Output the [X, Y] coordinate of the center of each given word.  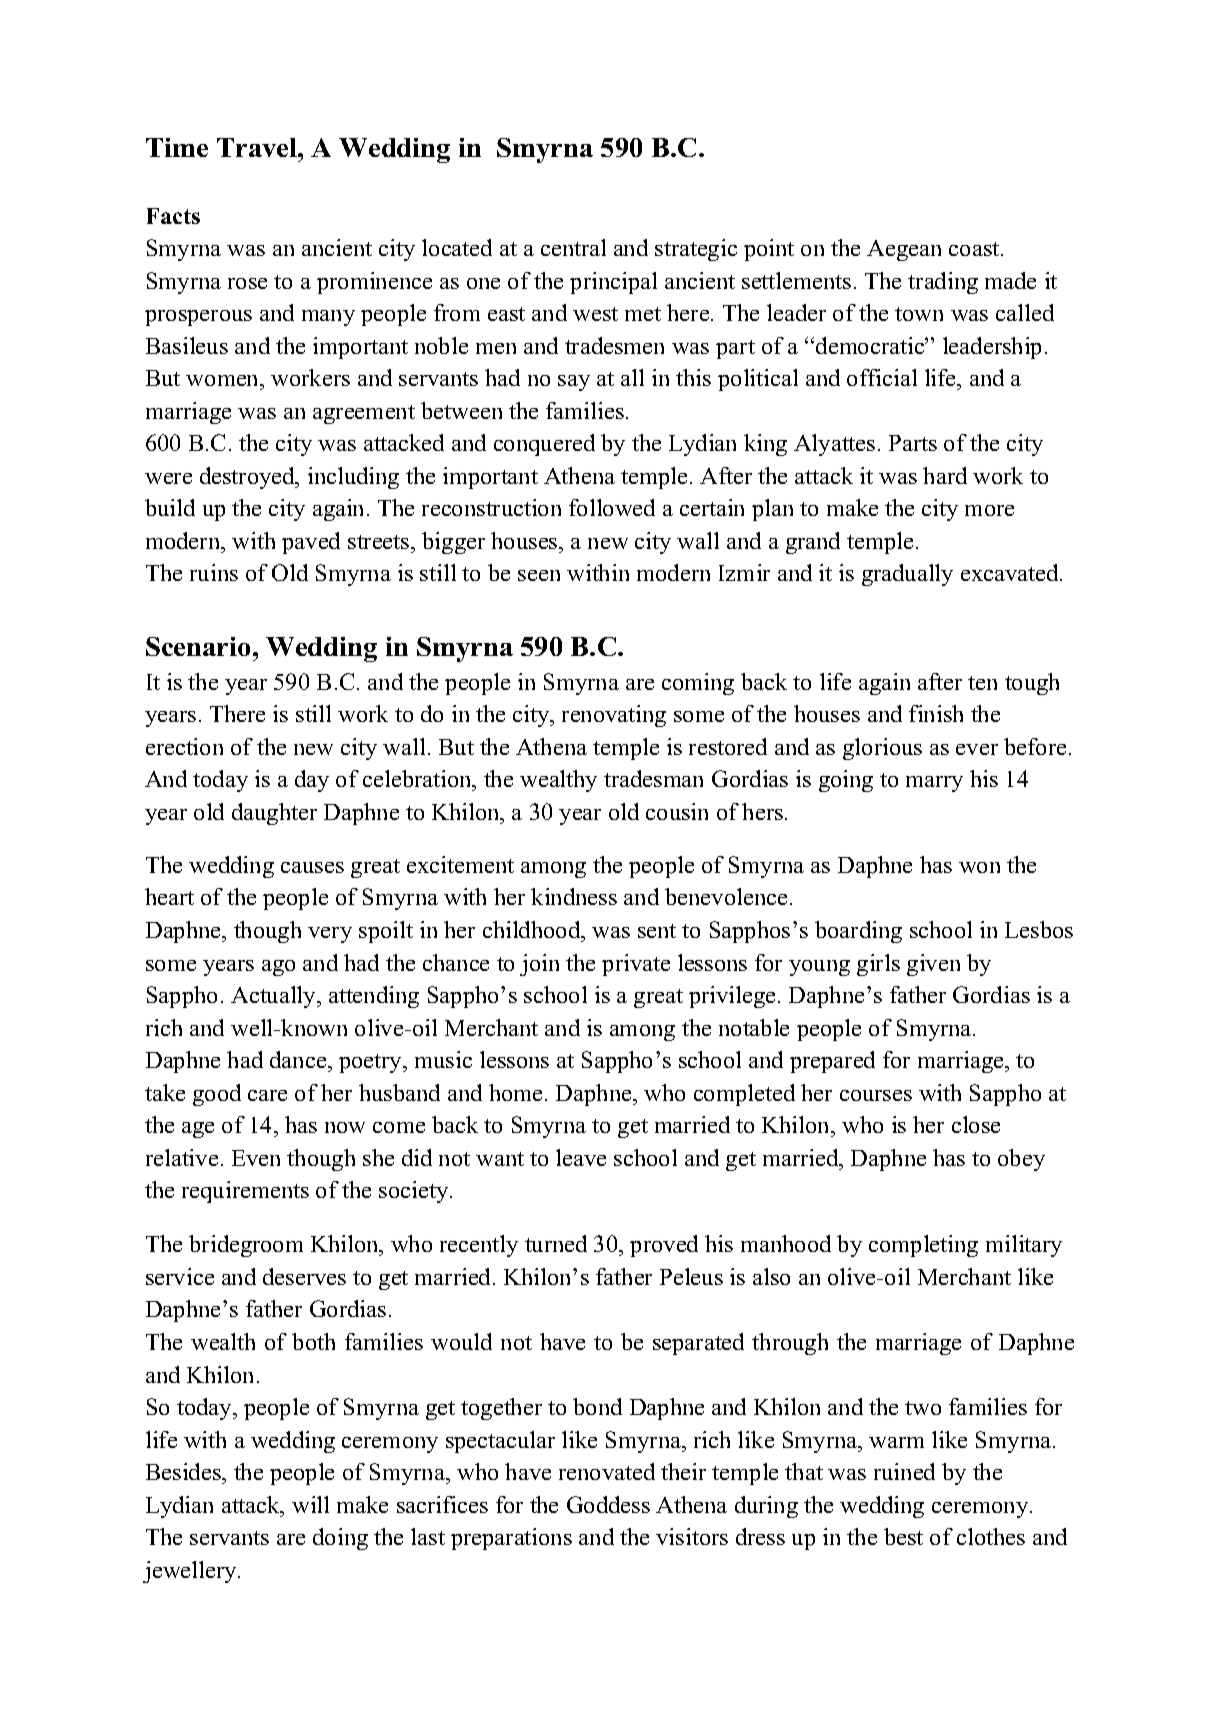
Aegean [904, 250]
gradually [907, 575]
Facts [173, 216]
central [573, 247]
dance [299, 1059]
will [310, 1504]
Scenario [198, 646]
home [515, 1092]
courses [876, 1095]
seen [539, 575]
